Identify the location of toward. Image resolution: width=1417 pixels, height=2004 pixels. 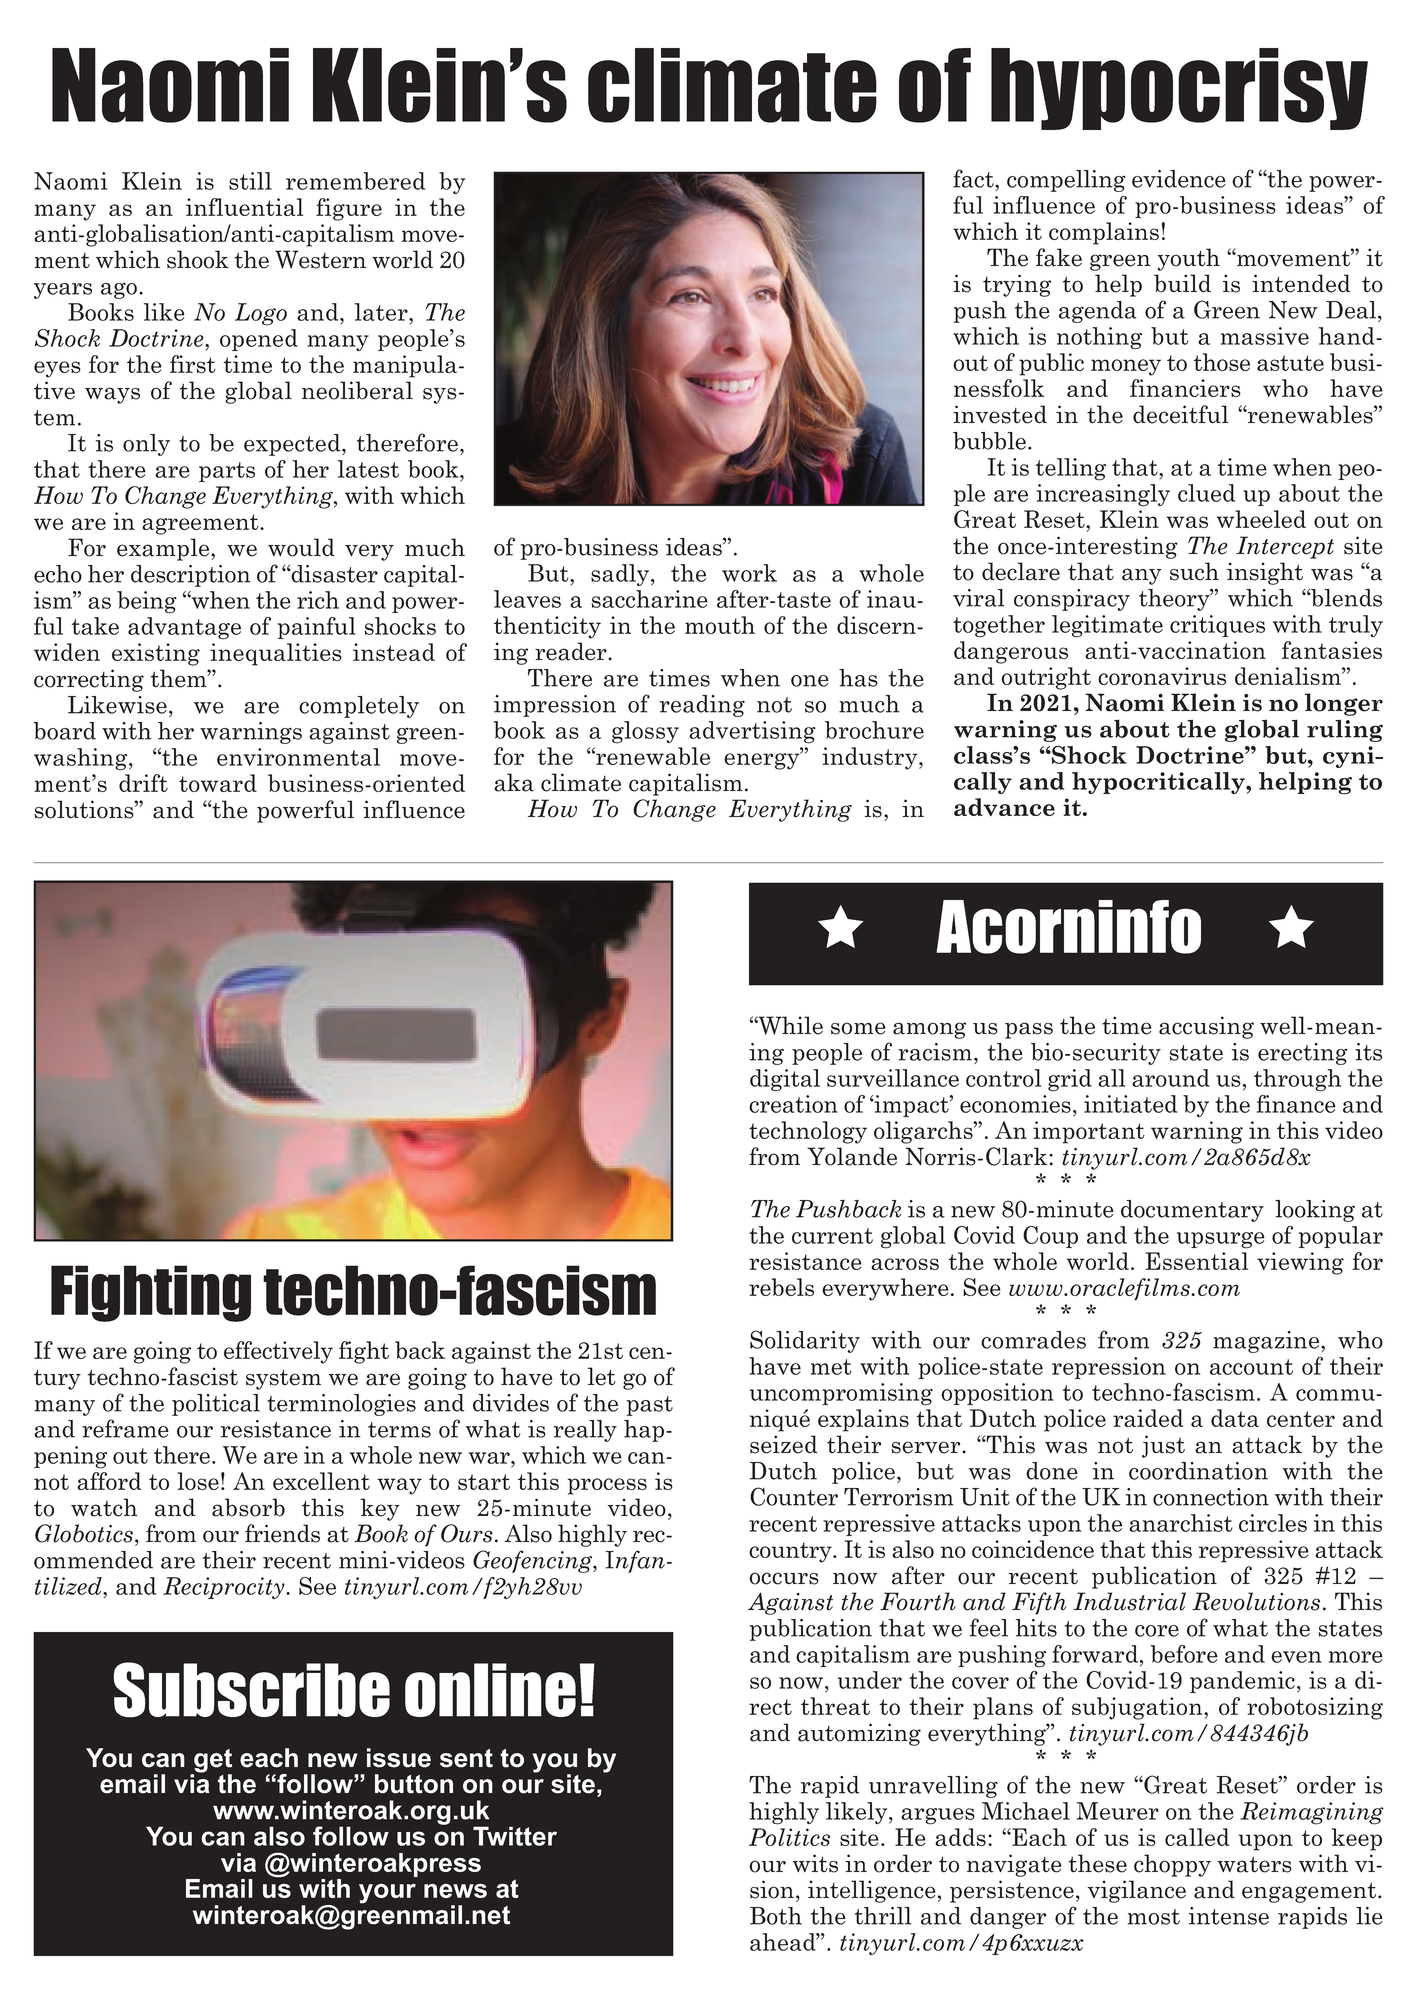
(218, 783).
